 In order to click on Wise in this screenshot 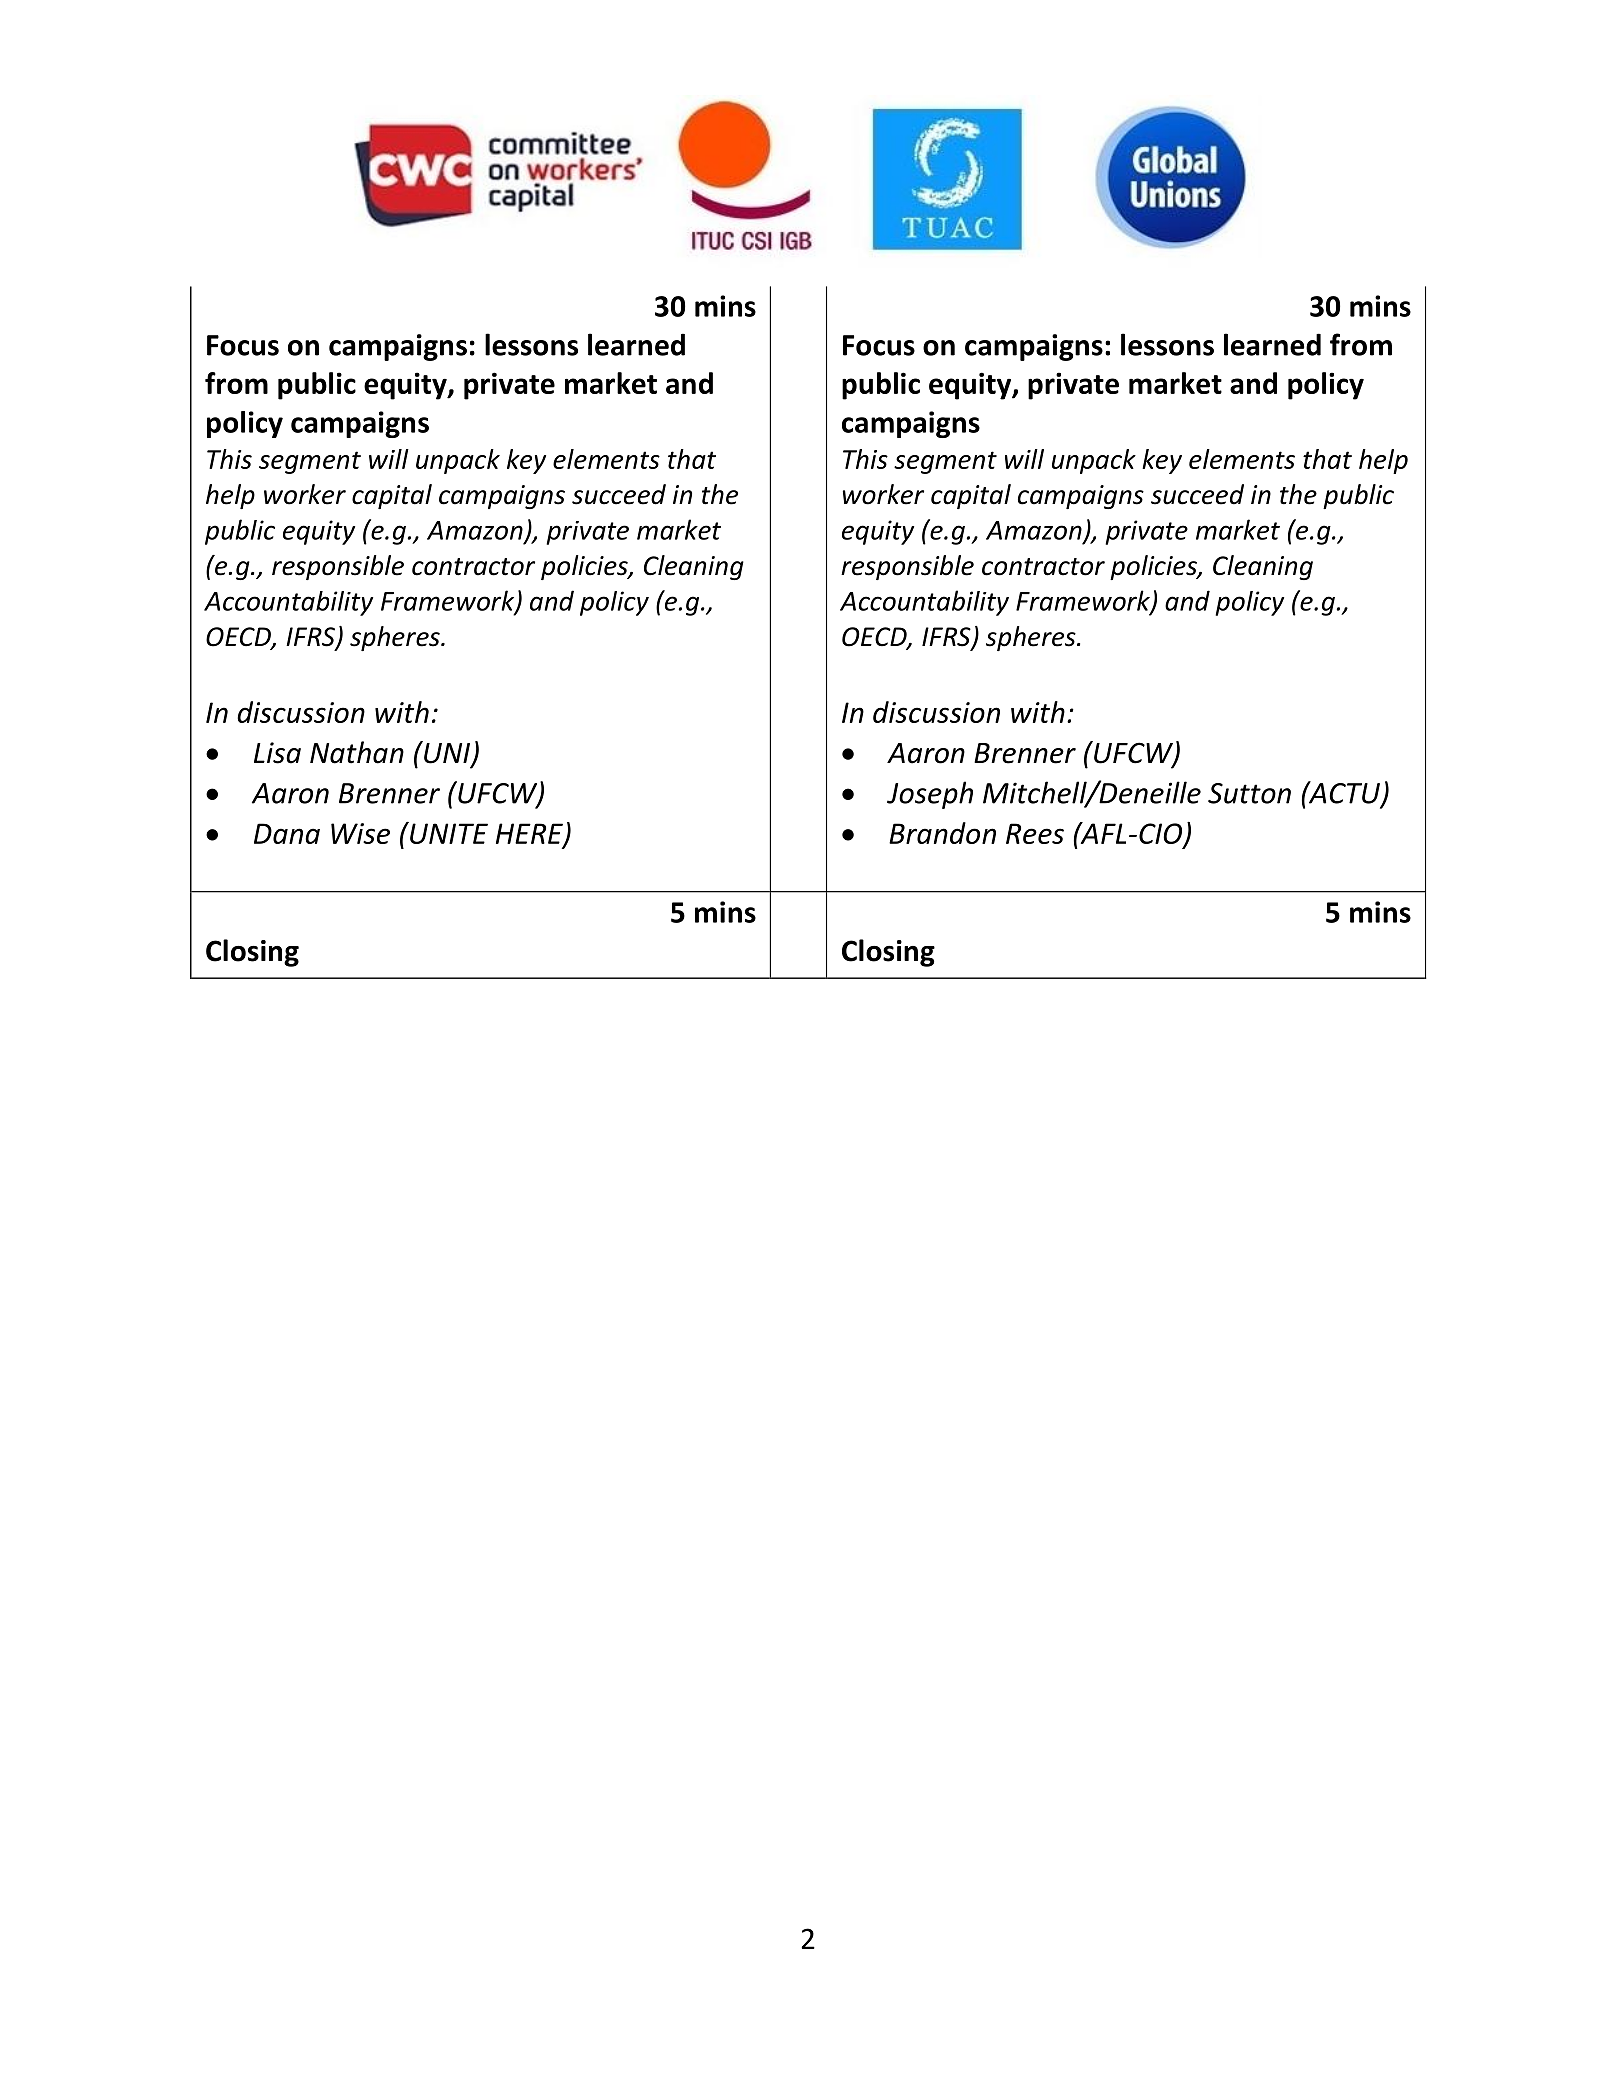, I will do `click(360, 833)`.
